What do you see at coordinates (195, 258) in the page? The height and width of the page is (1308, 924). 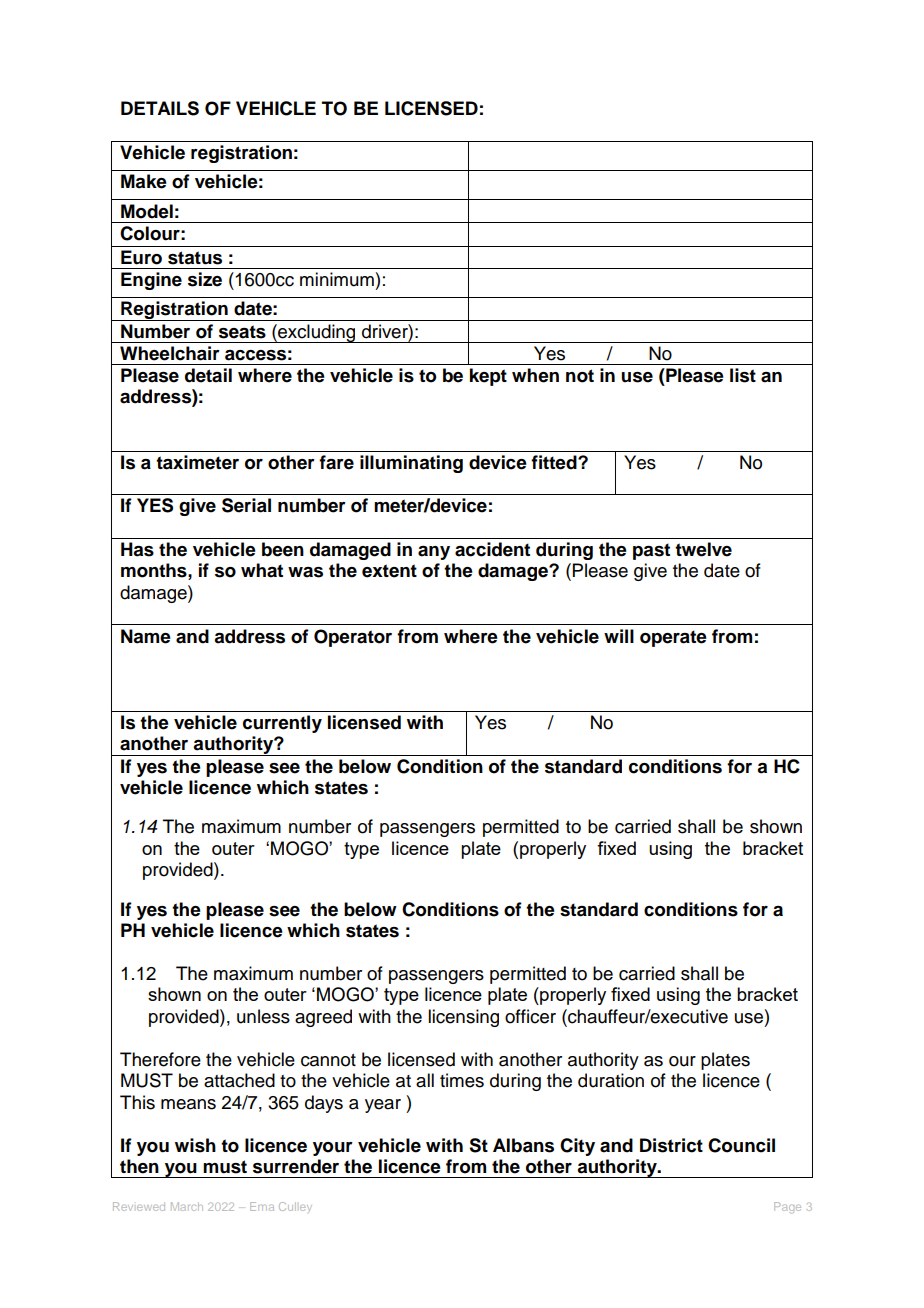 I see `status` at bounding box center [195, 258].
